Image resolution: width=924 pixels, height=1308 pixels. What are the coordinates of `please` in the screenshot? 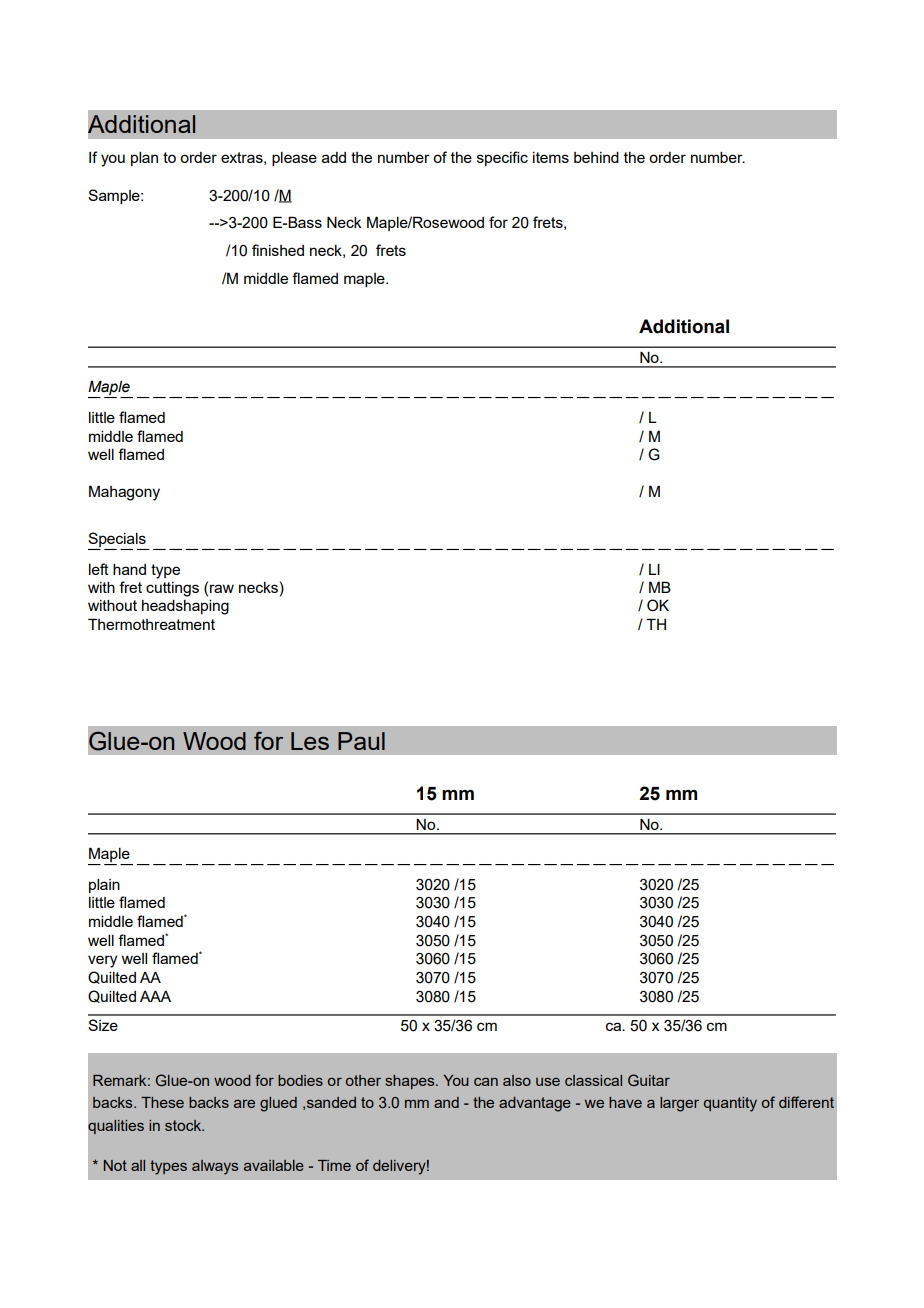 It's located at (294, 159).
